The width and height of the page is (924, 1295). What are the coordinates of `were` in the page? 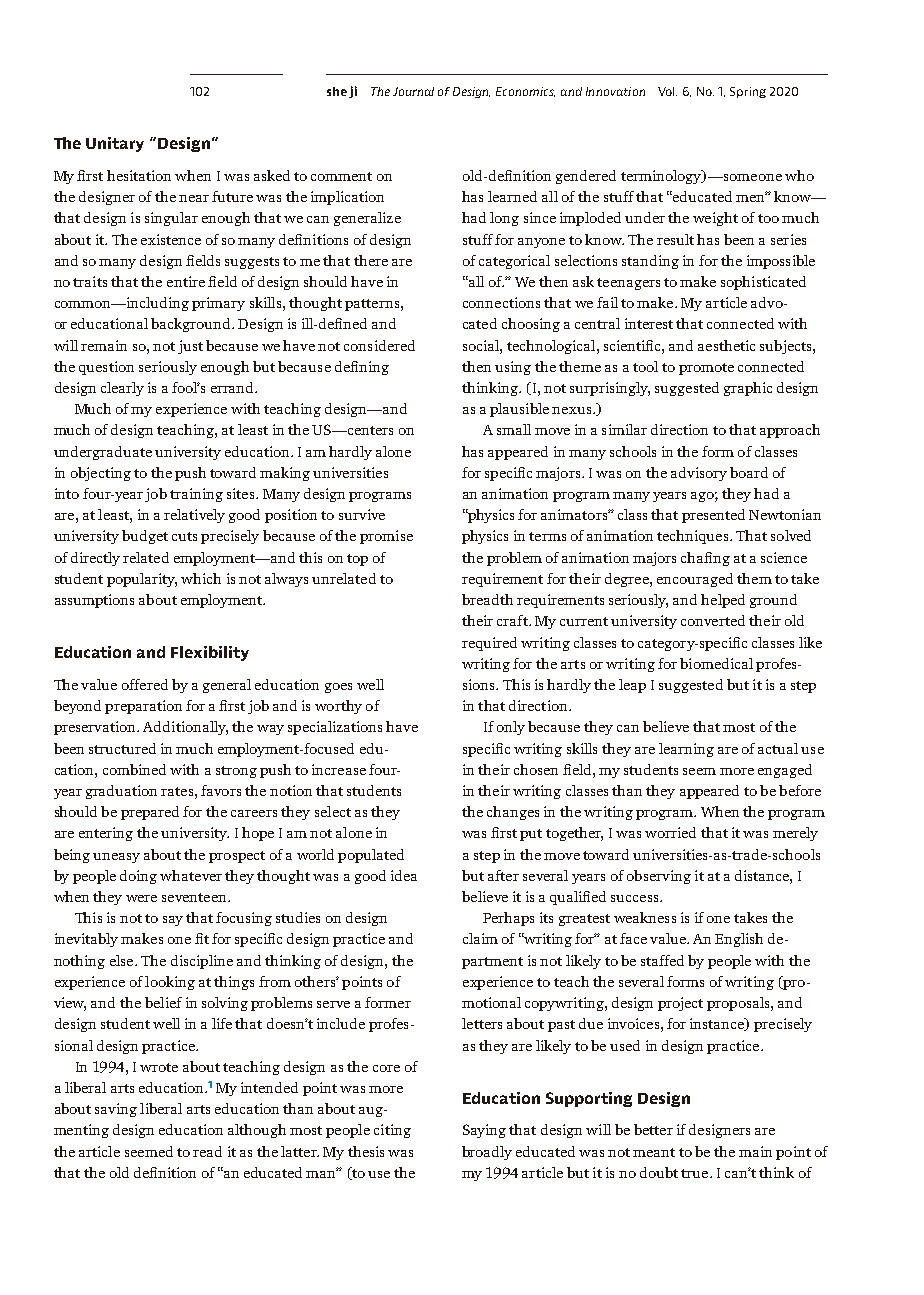 It's located at (141, 898).
